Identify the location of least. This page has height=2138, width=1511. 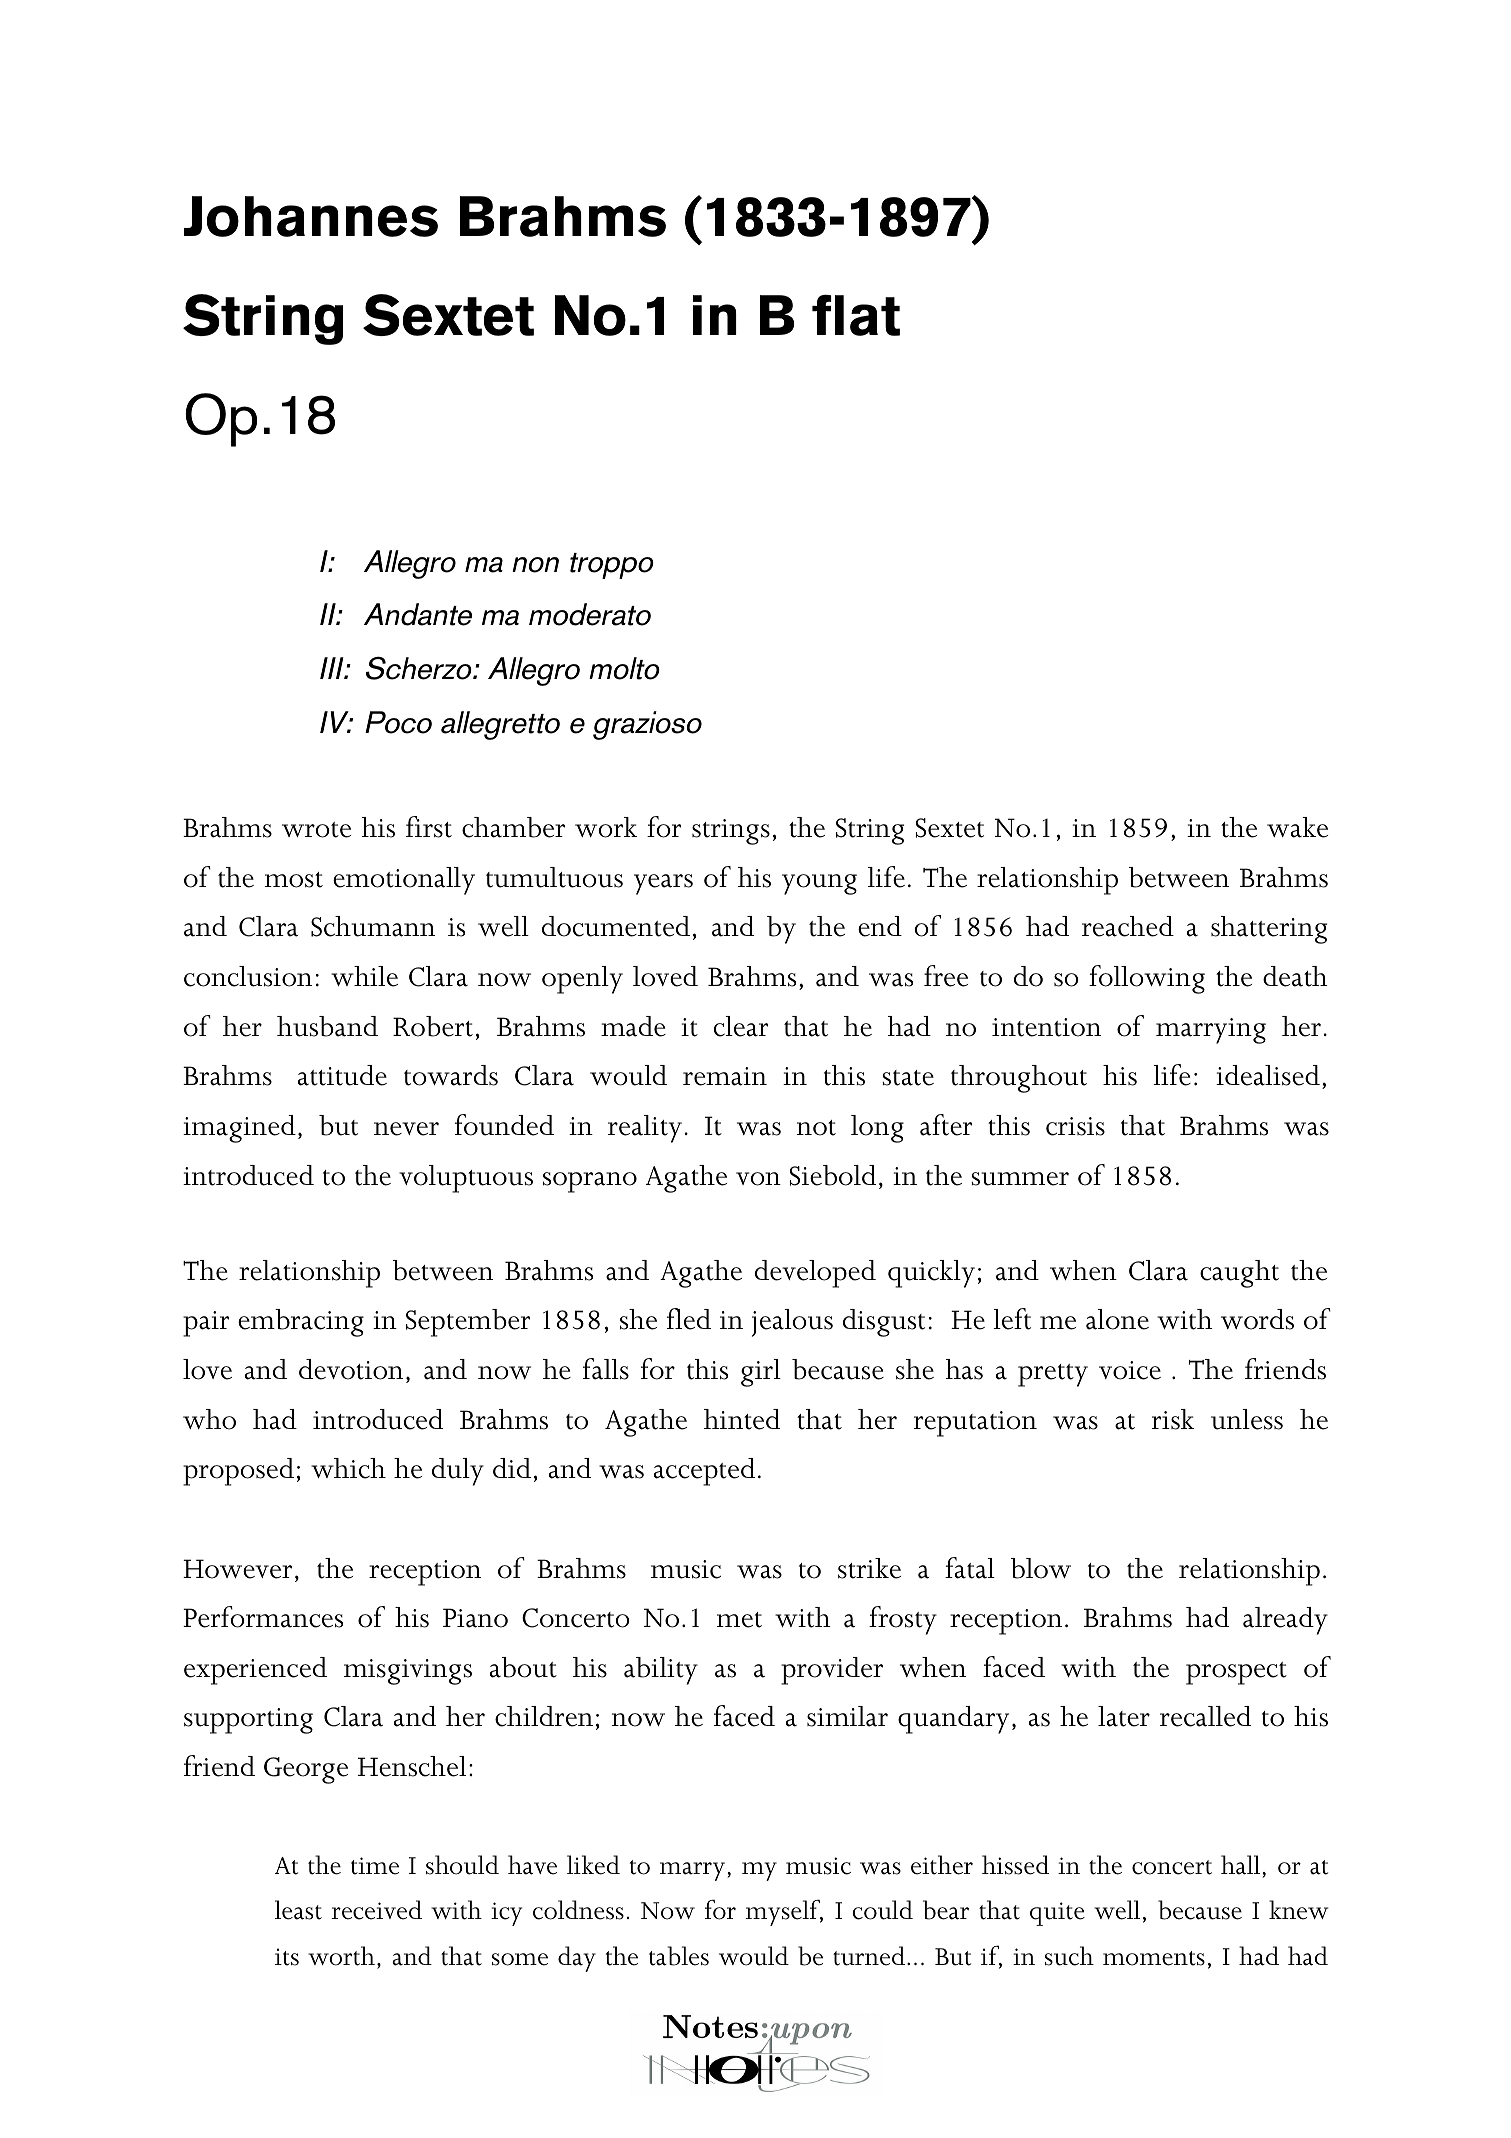
(298, 1910).
